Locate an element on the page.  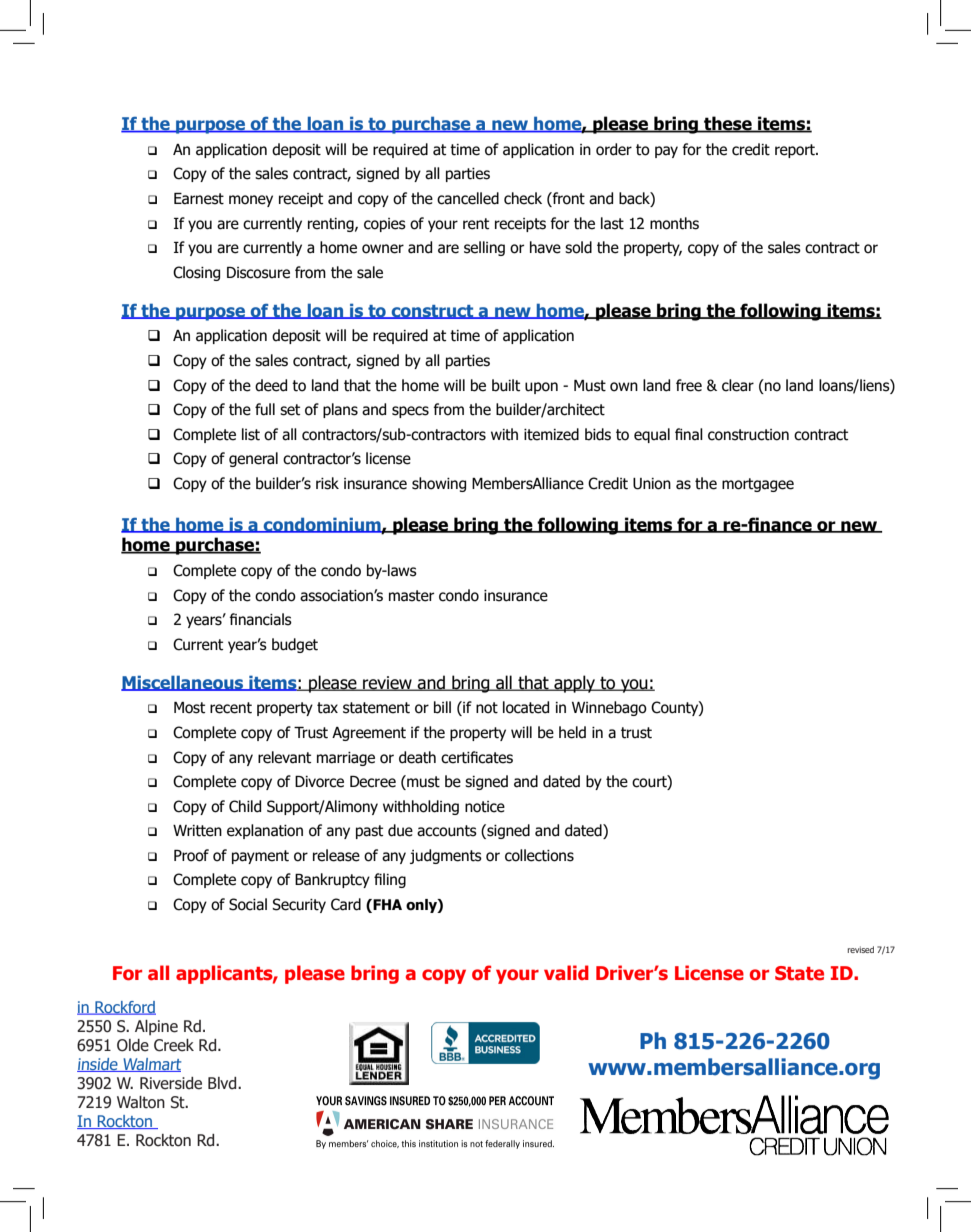
built is located at coordinates (506, 385).
